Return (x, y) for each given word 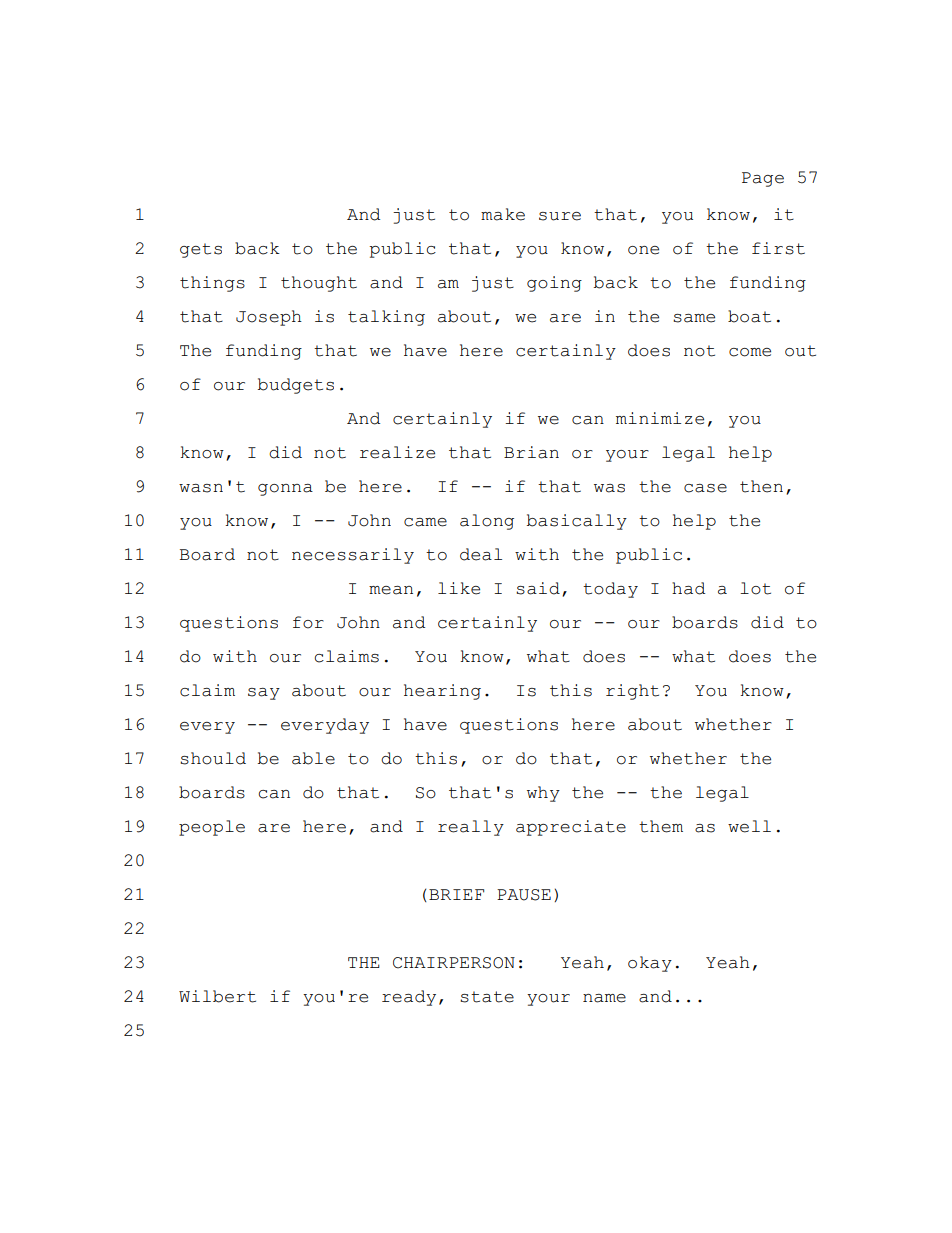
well (749, 826)
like (459, 588)
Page (763, 179)
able (313, 758)
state (487, 997)
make (503, 214)
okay (650, 964)
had (688, 588)
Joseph (269, 318)
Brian (531, 452)
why (543, 794)
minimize (660, 418)
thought (319, 284)
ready (409, 998)
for (308, 622)
